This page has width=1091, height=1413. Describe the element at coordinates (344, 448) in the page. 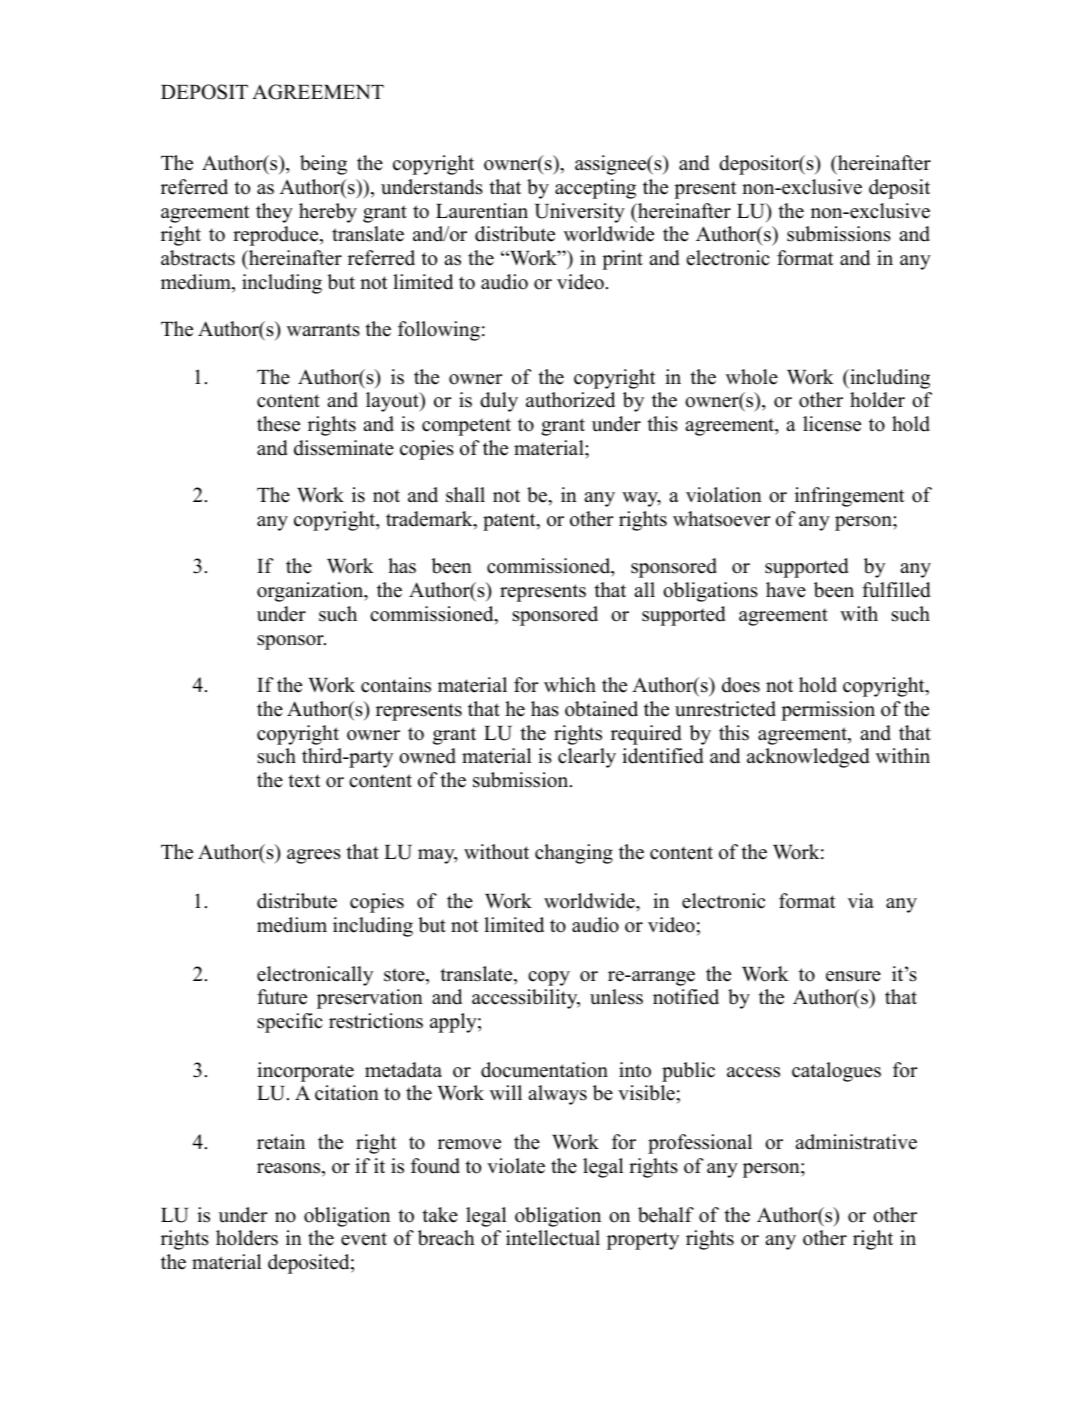

I see `disseminate` at that location.
